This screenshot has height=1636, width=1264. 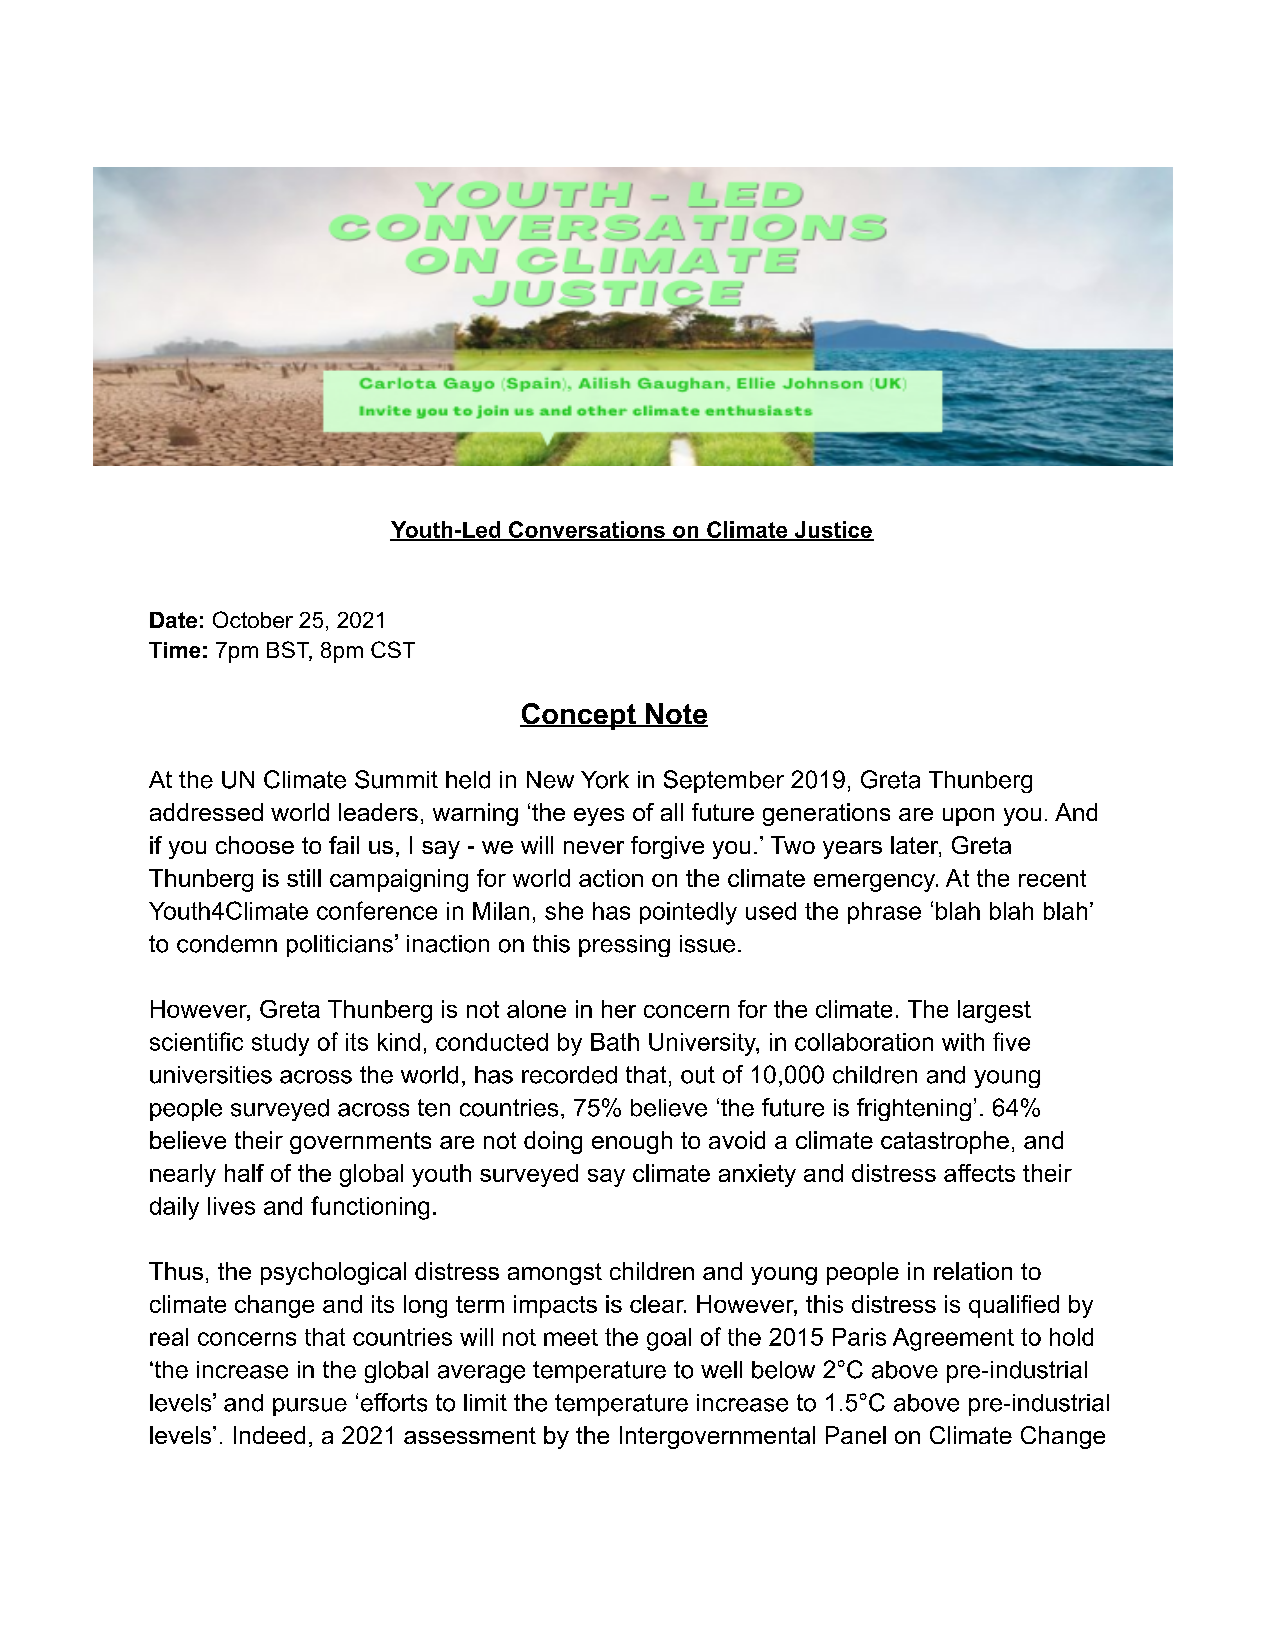 I want to click on her, so click(x=619, y=1009).
